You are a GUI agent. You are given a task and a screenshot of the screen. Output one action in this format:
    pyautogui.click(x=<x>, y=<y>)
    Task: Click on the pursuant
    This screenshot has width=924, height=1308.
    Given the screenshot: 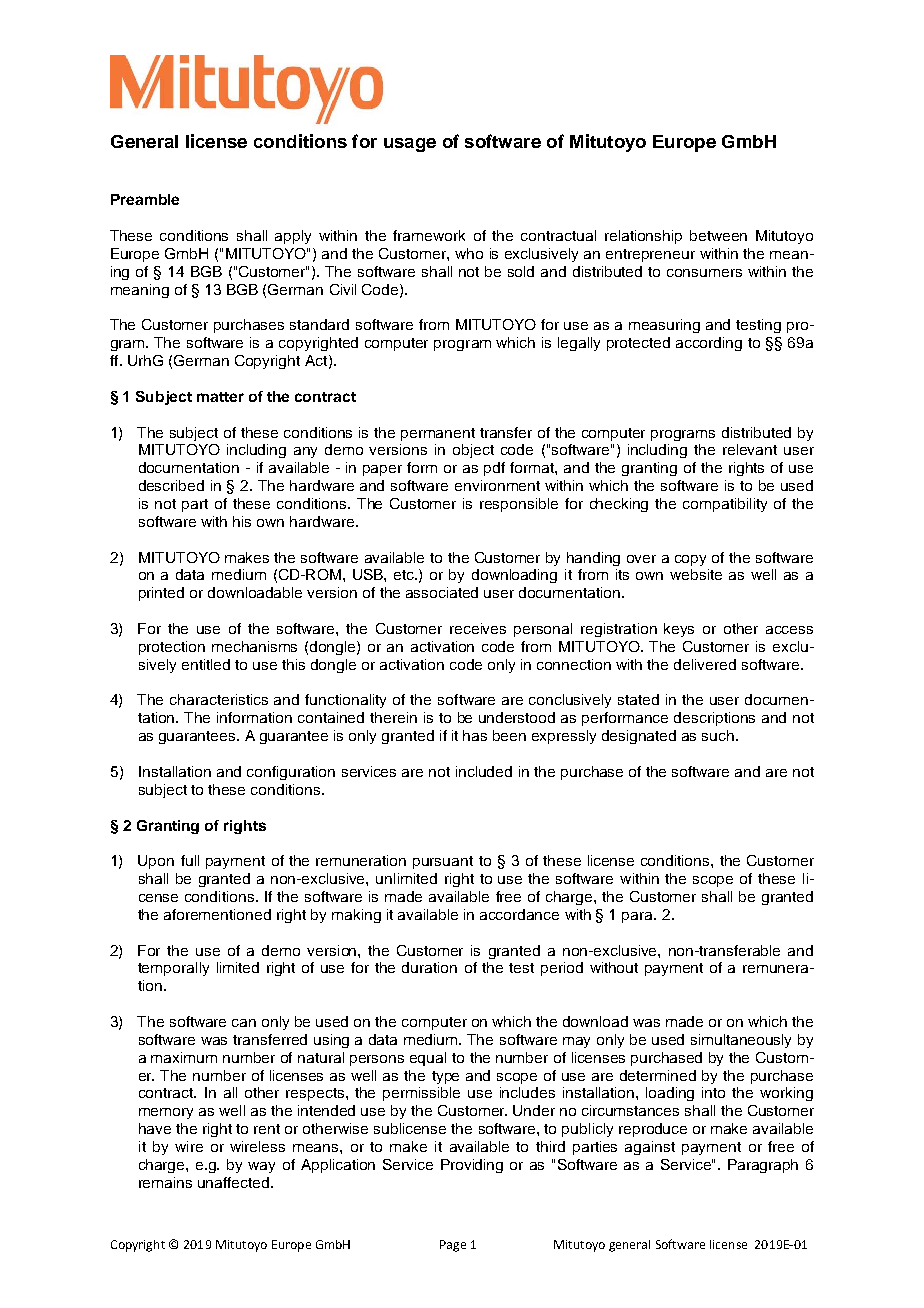 What is the action you would take?
    pyautogui.click(x=443, y=862)
